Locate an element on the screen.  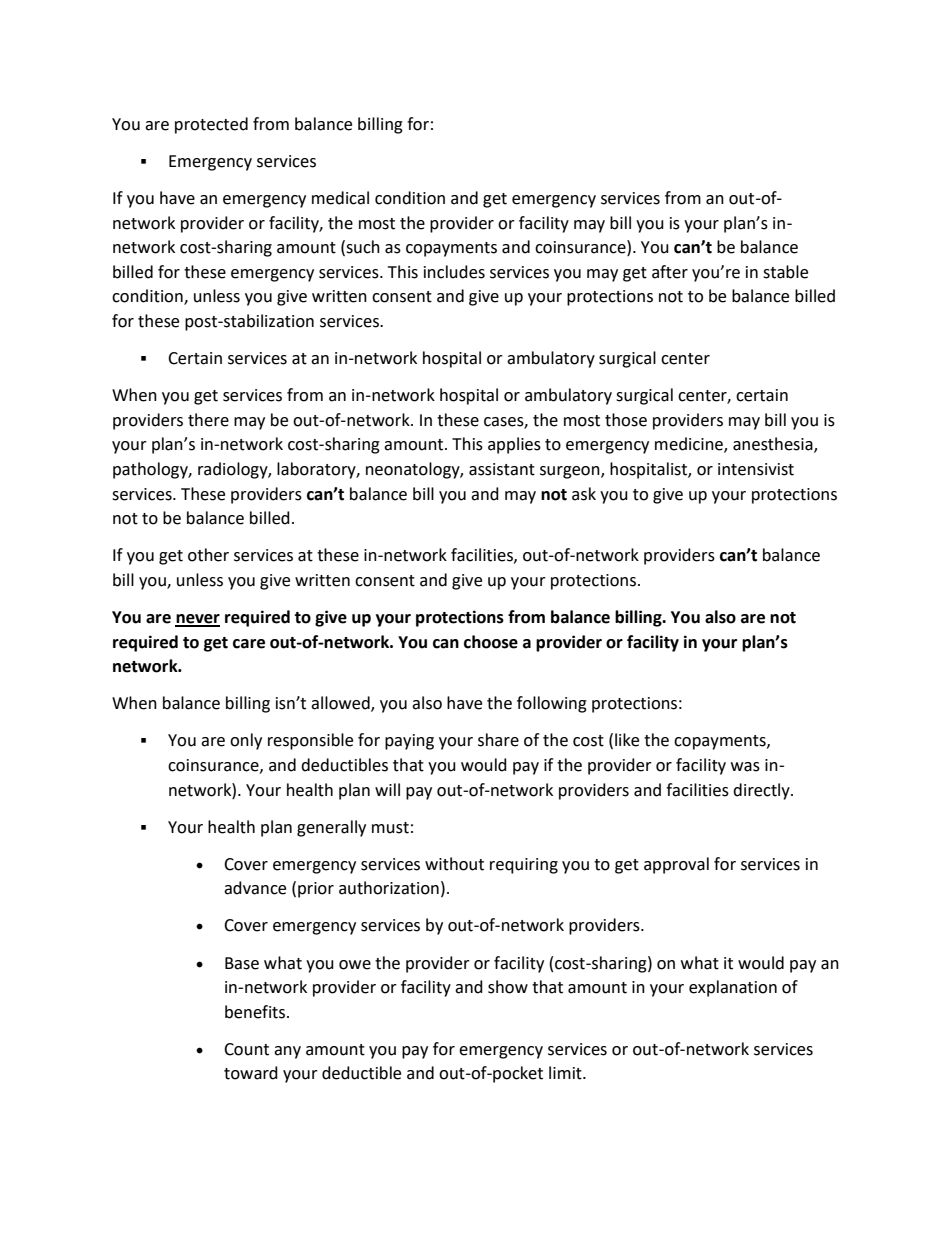
includes is located at coordinates (454, 272).
